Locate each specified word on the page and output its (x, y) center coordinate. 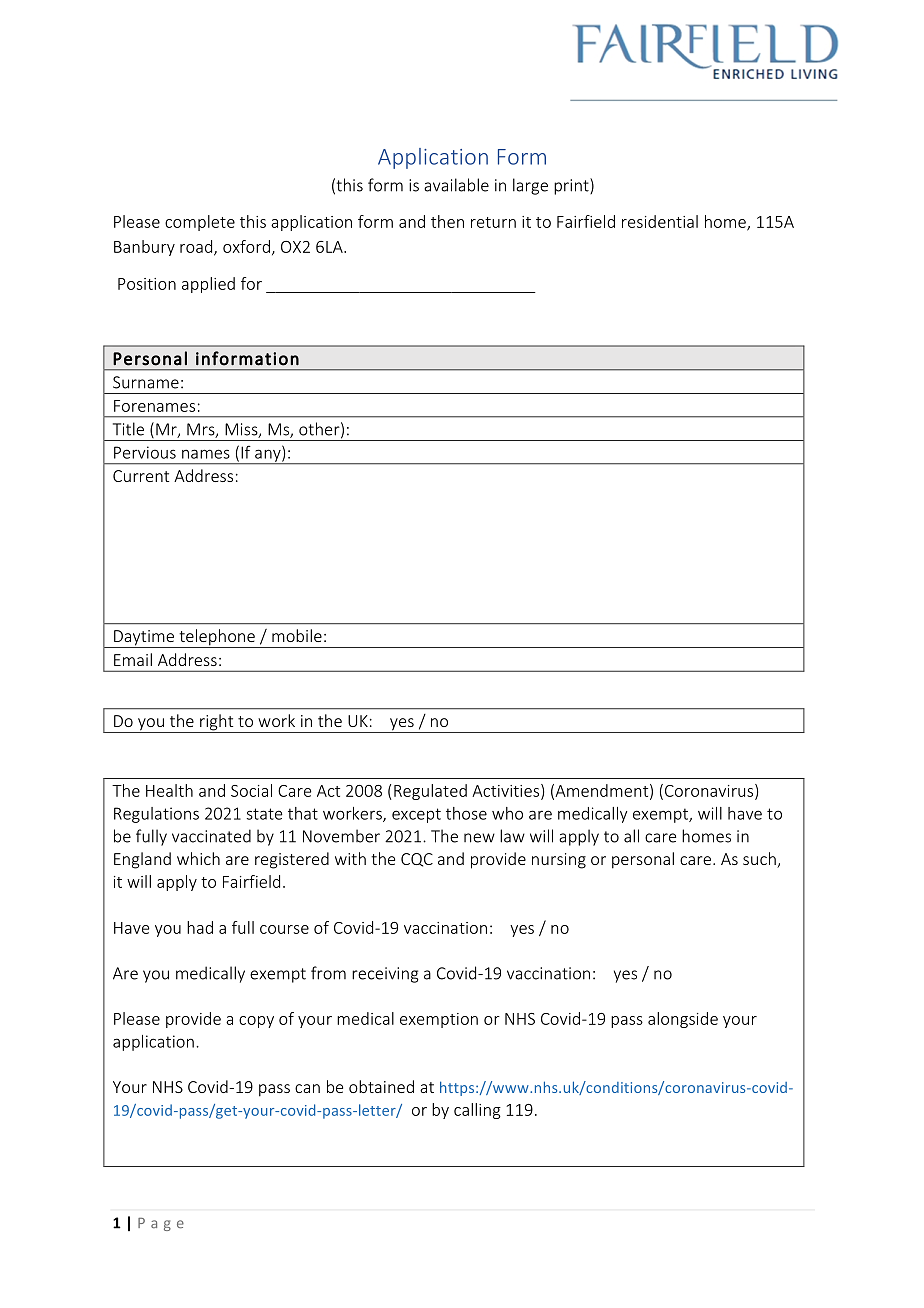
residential (660, 221)
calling (477, 1111)
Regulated (430, 792)
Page (161, 1224)
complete (200, 223)
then (447, 221)
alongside (683, 1020)
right (217, 723)
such (760, 860)
